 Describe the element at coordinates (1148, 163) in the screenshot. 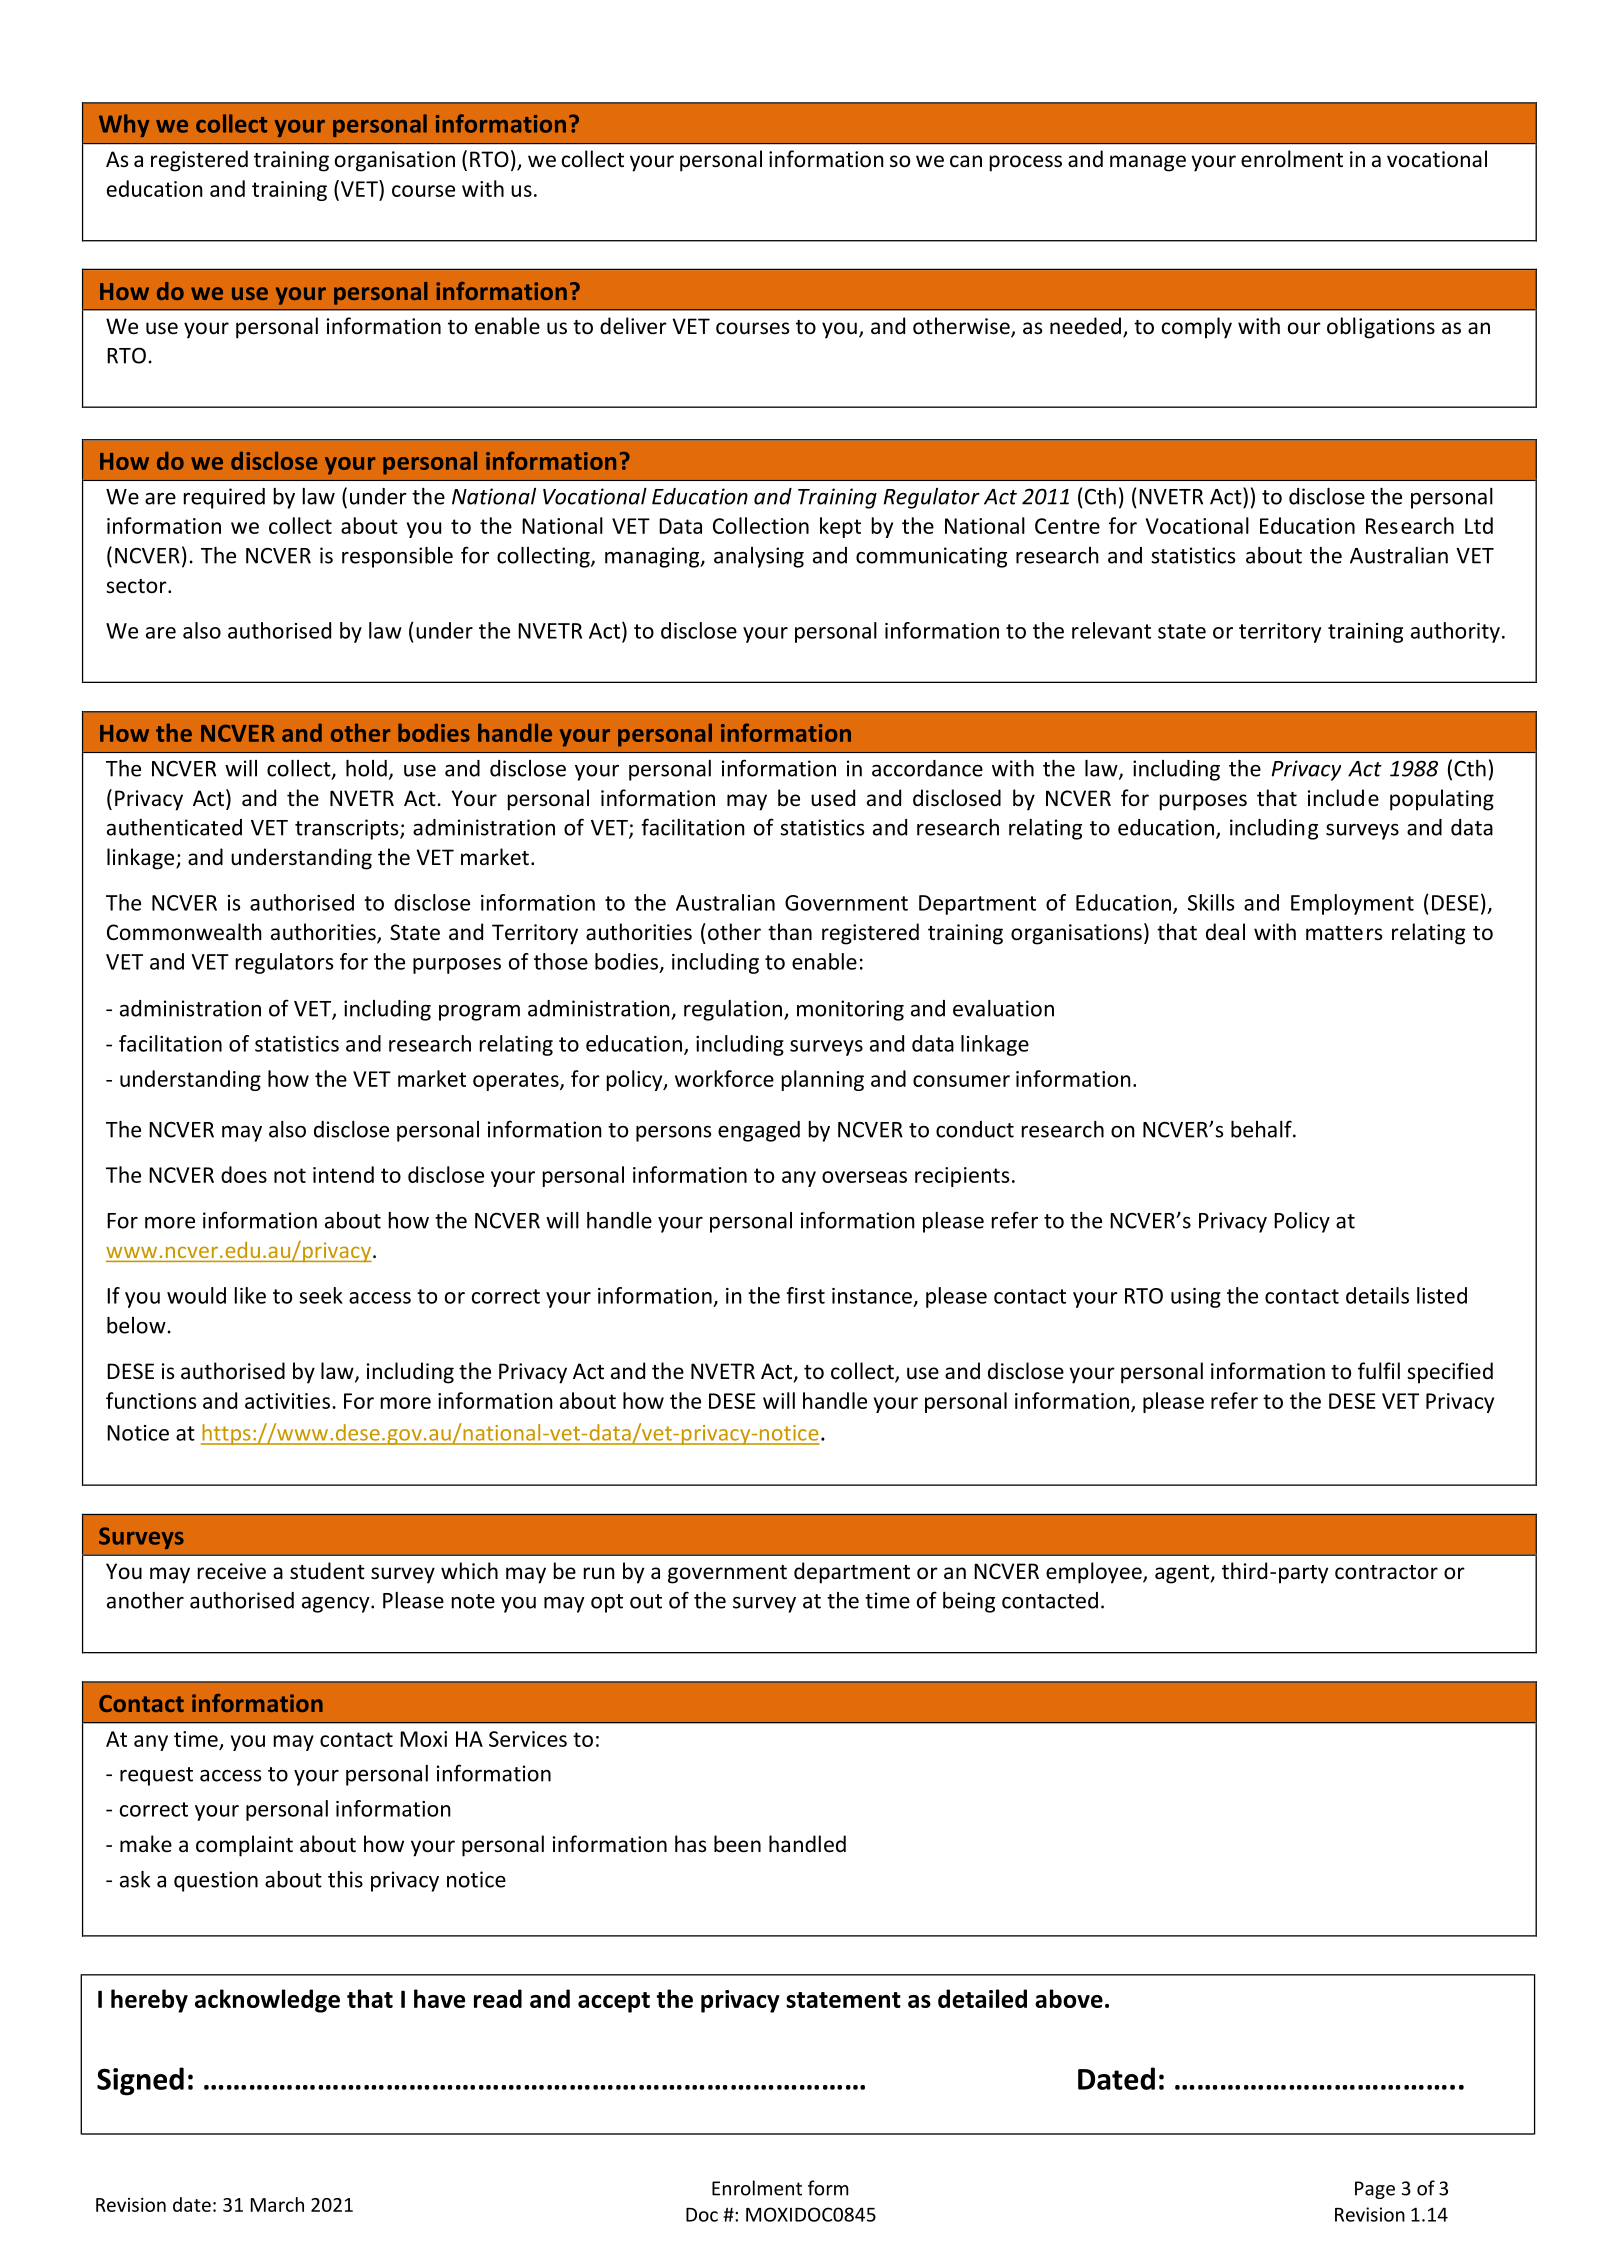

I see `manage` at that location.
